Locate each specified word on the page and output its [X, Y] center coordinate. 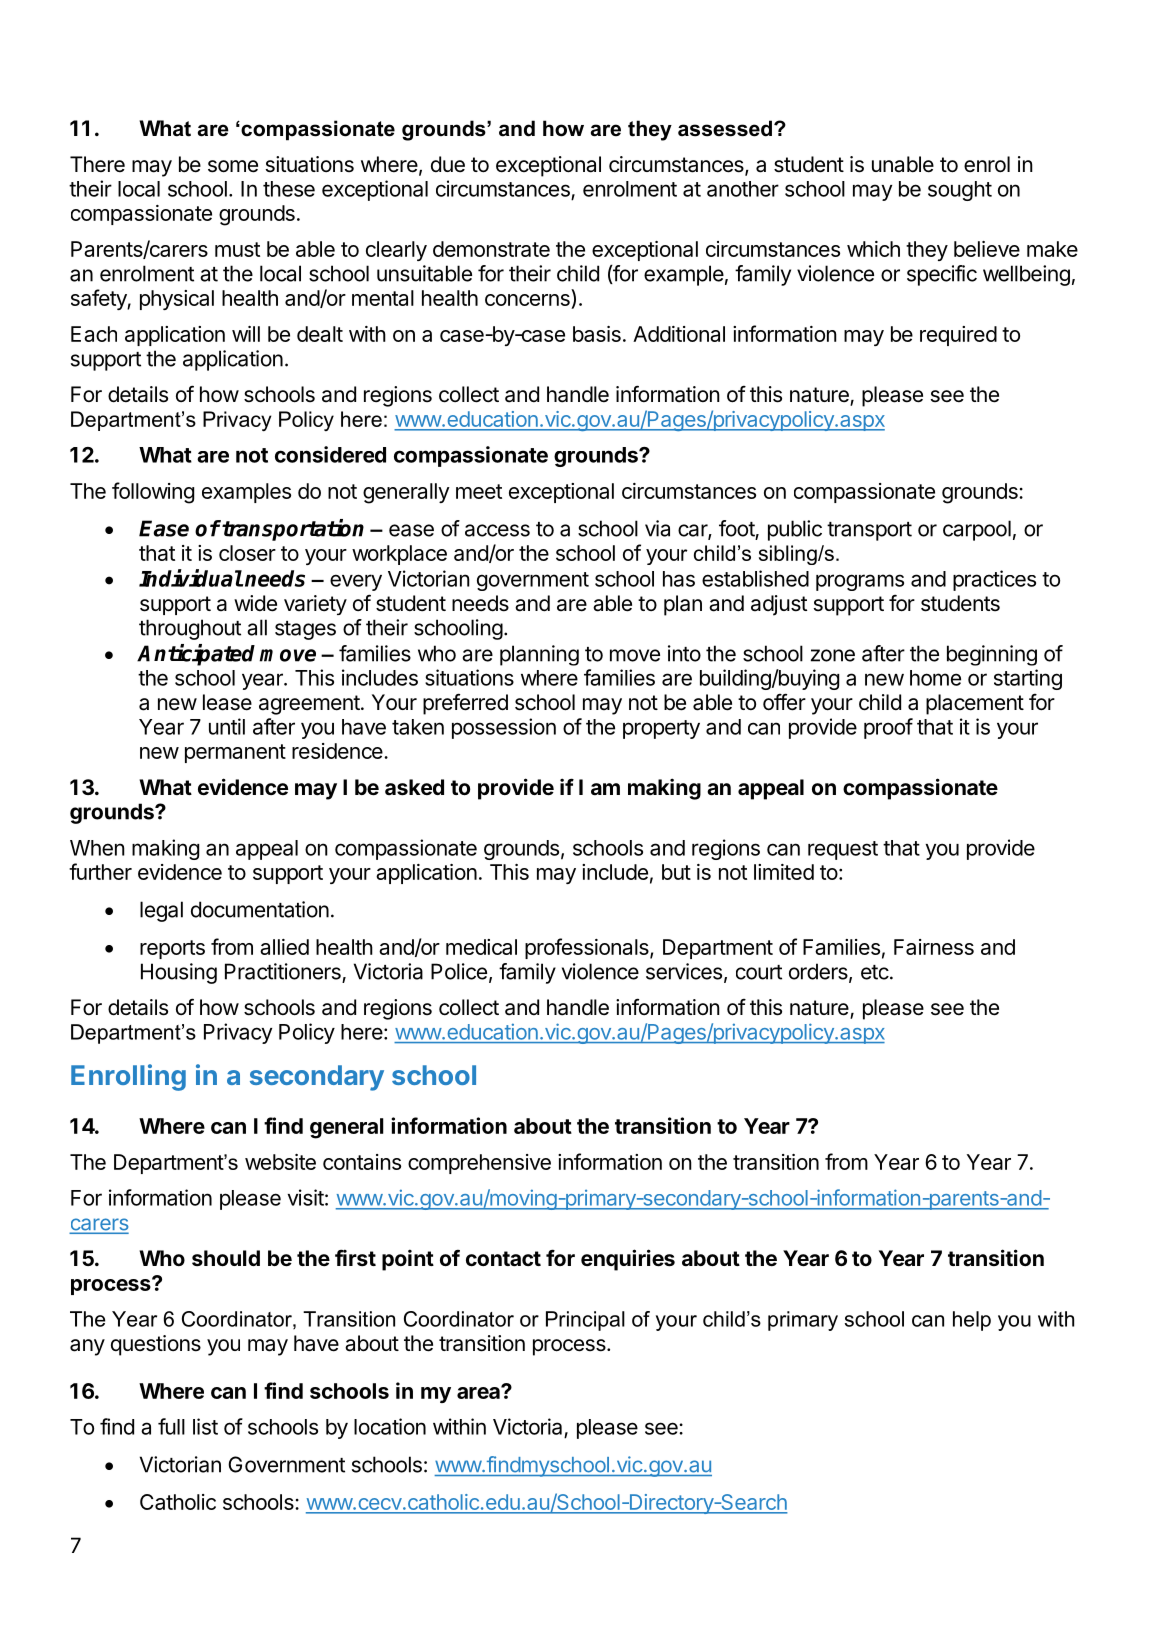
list [205, 1426]
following [153, 493]
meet [479, 491]
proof [888, 728]
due [448, 164]
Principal [585, 1321]
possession [504, 728]
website [280, 1162]
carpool [977, 530]
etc [875, 972]
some [233, 166]
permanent [235, 753]
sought [960, 191]
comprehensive [479, 1164]
